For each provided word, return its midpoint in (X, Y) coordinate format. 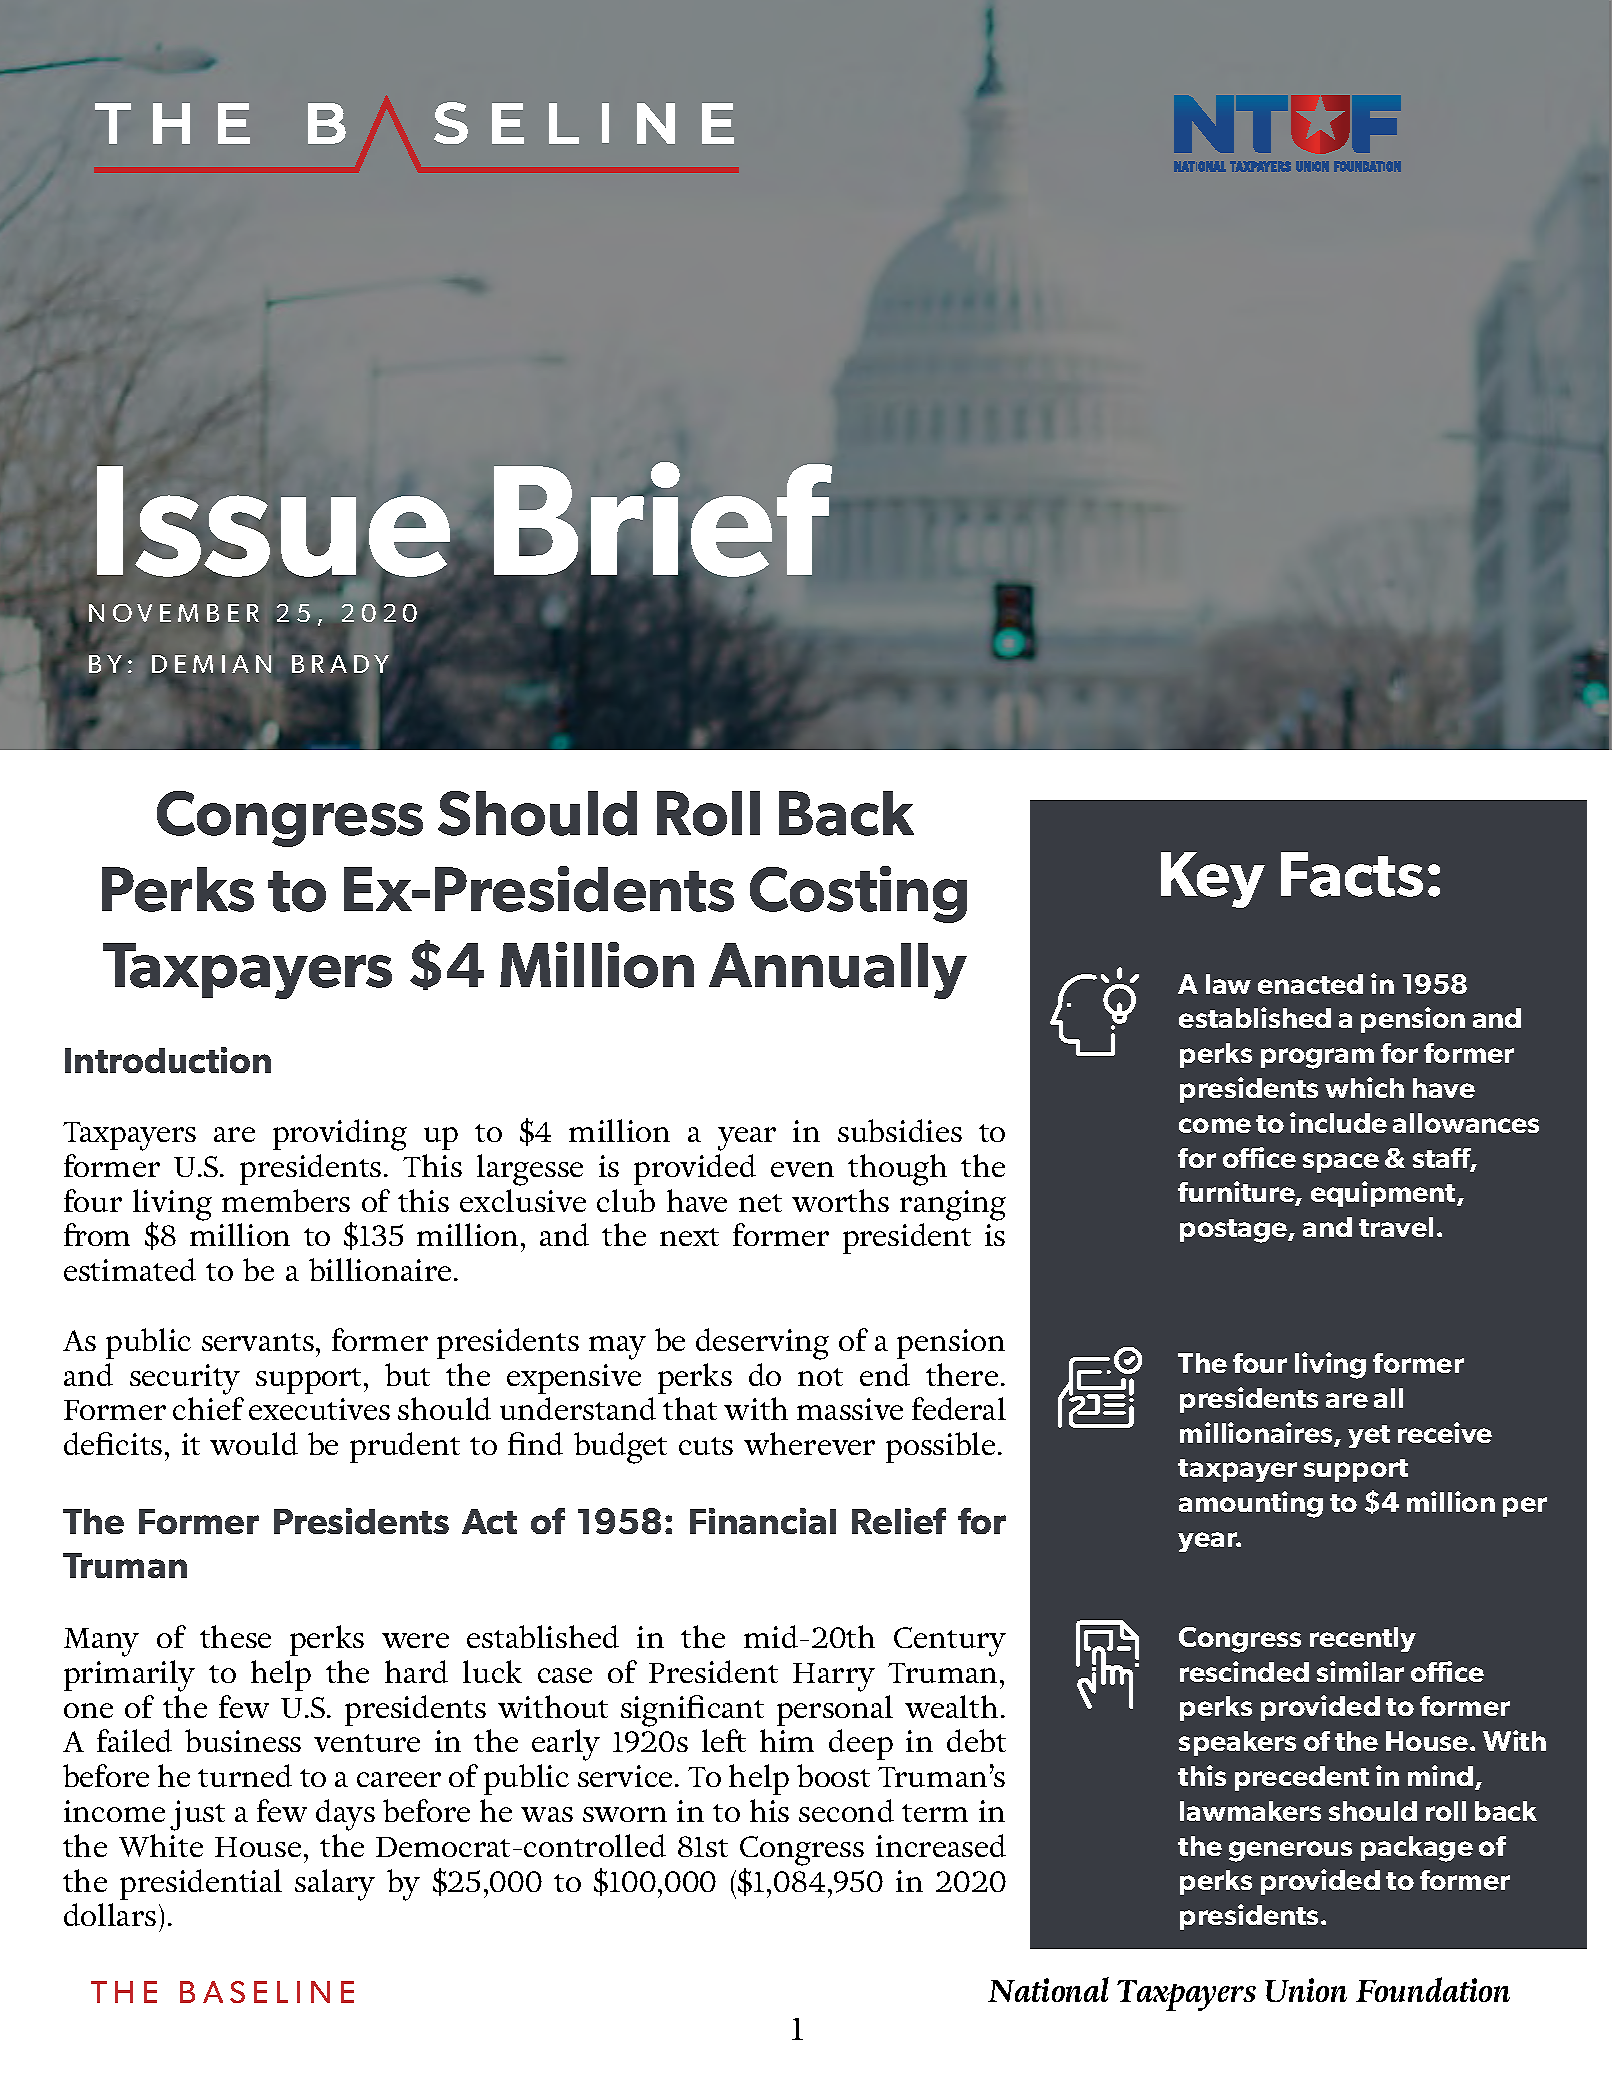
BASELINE (267, 1992)
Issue (273, 521)
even (802, 1169)
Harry (834, 1677)
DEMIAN (211, 664)
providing (340, 1135)
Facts (1352, 874)
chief (208, 1408)
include (1338, 1122)
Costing (858, 894)
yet (1369, 1436)
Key (1213, 880)
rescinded (1244, 1671)
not (820, 1377)
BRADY (340, 664)
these (235, 1636)
